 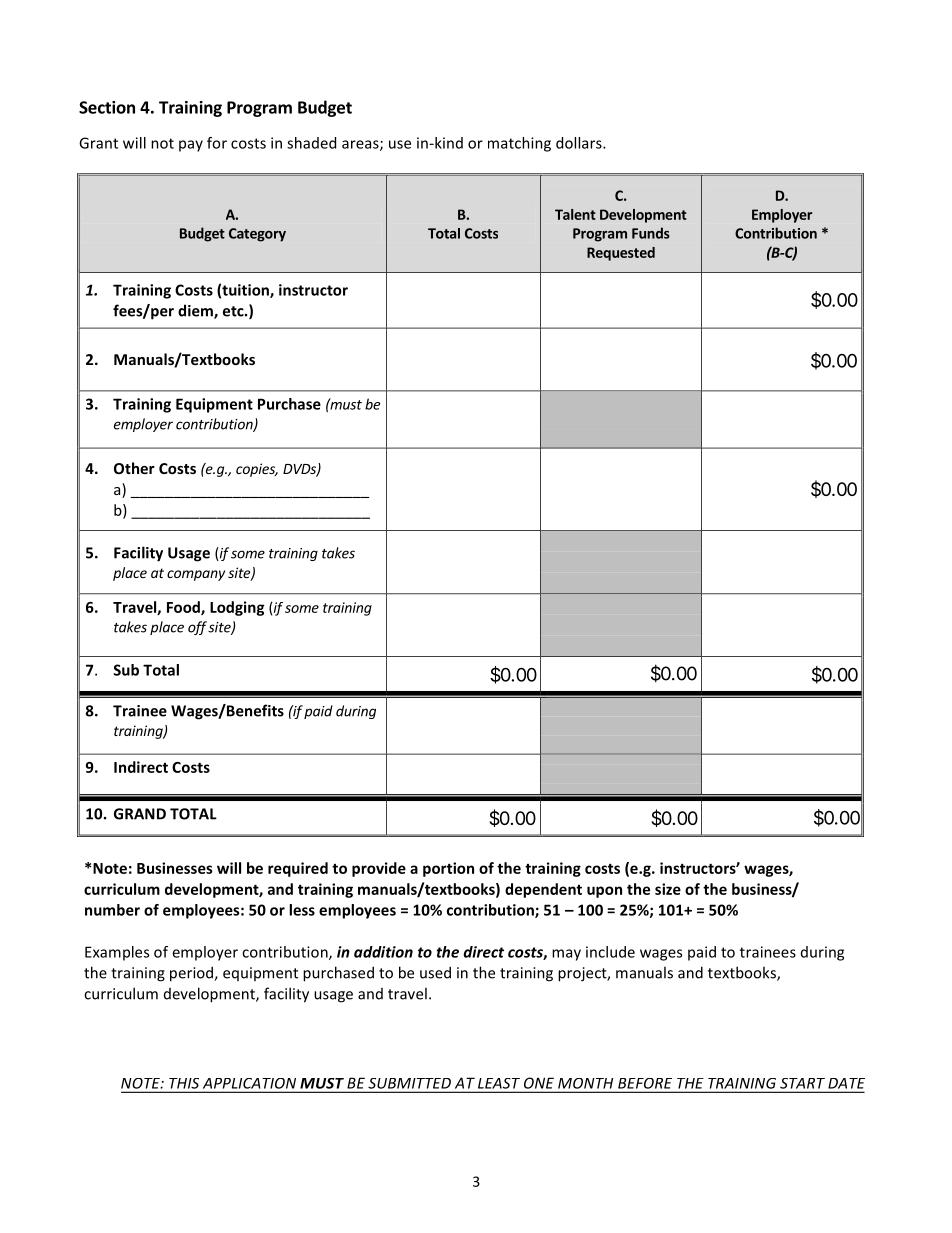 What do you see at coordinates (184, 1083) in the screenshot?
I see `THIS` at bounding box center [184, 1083].
